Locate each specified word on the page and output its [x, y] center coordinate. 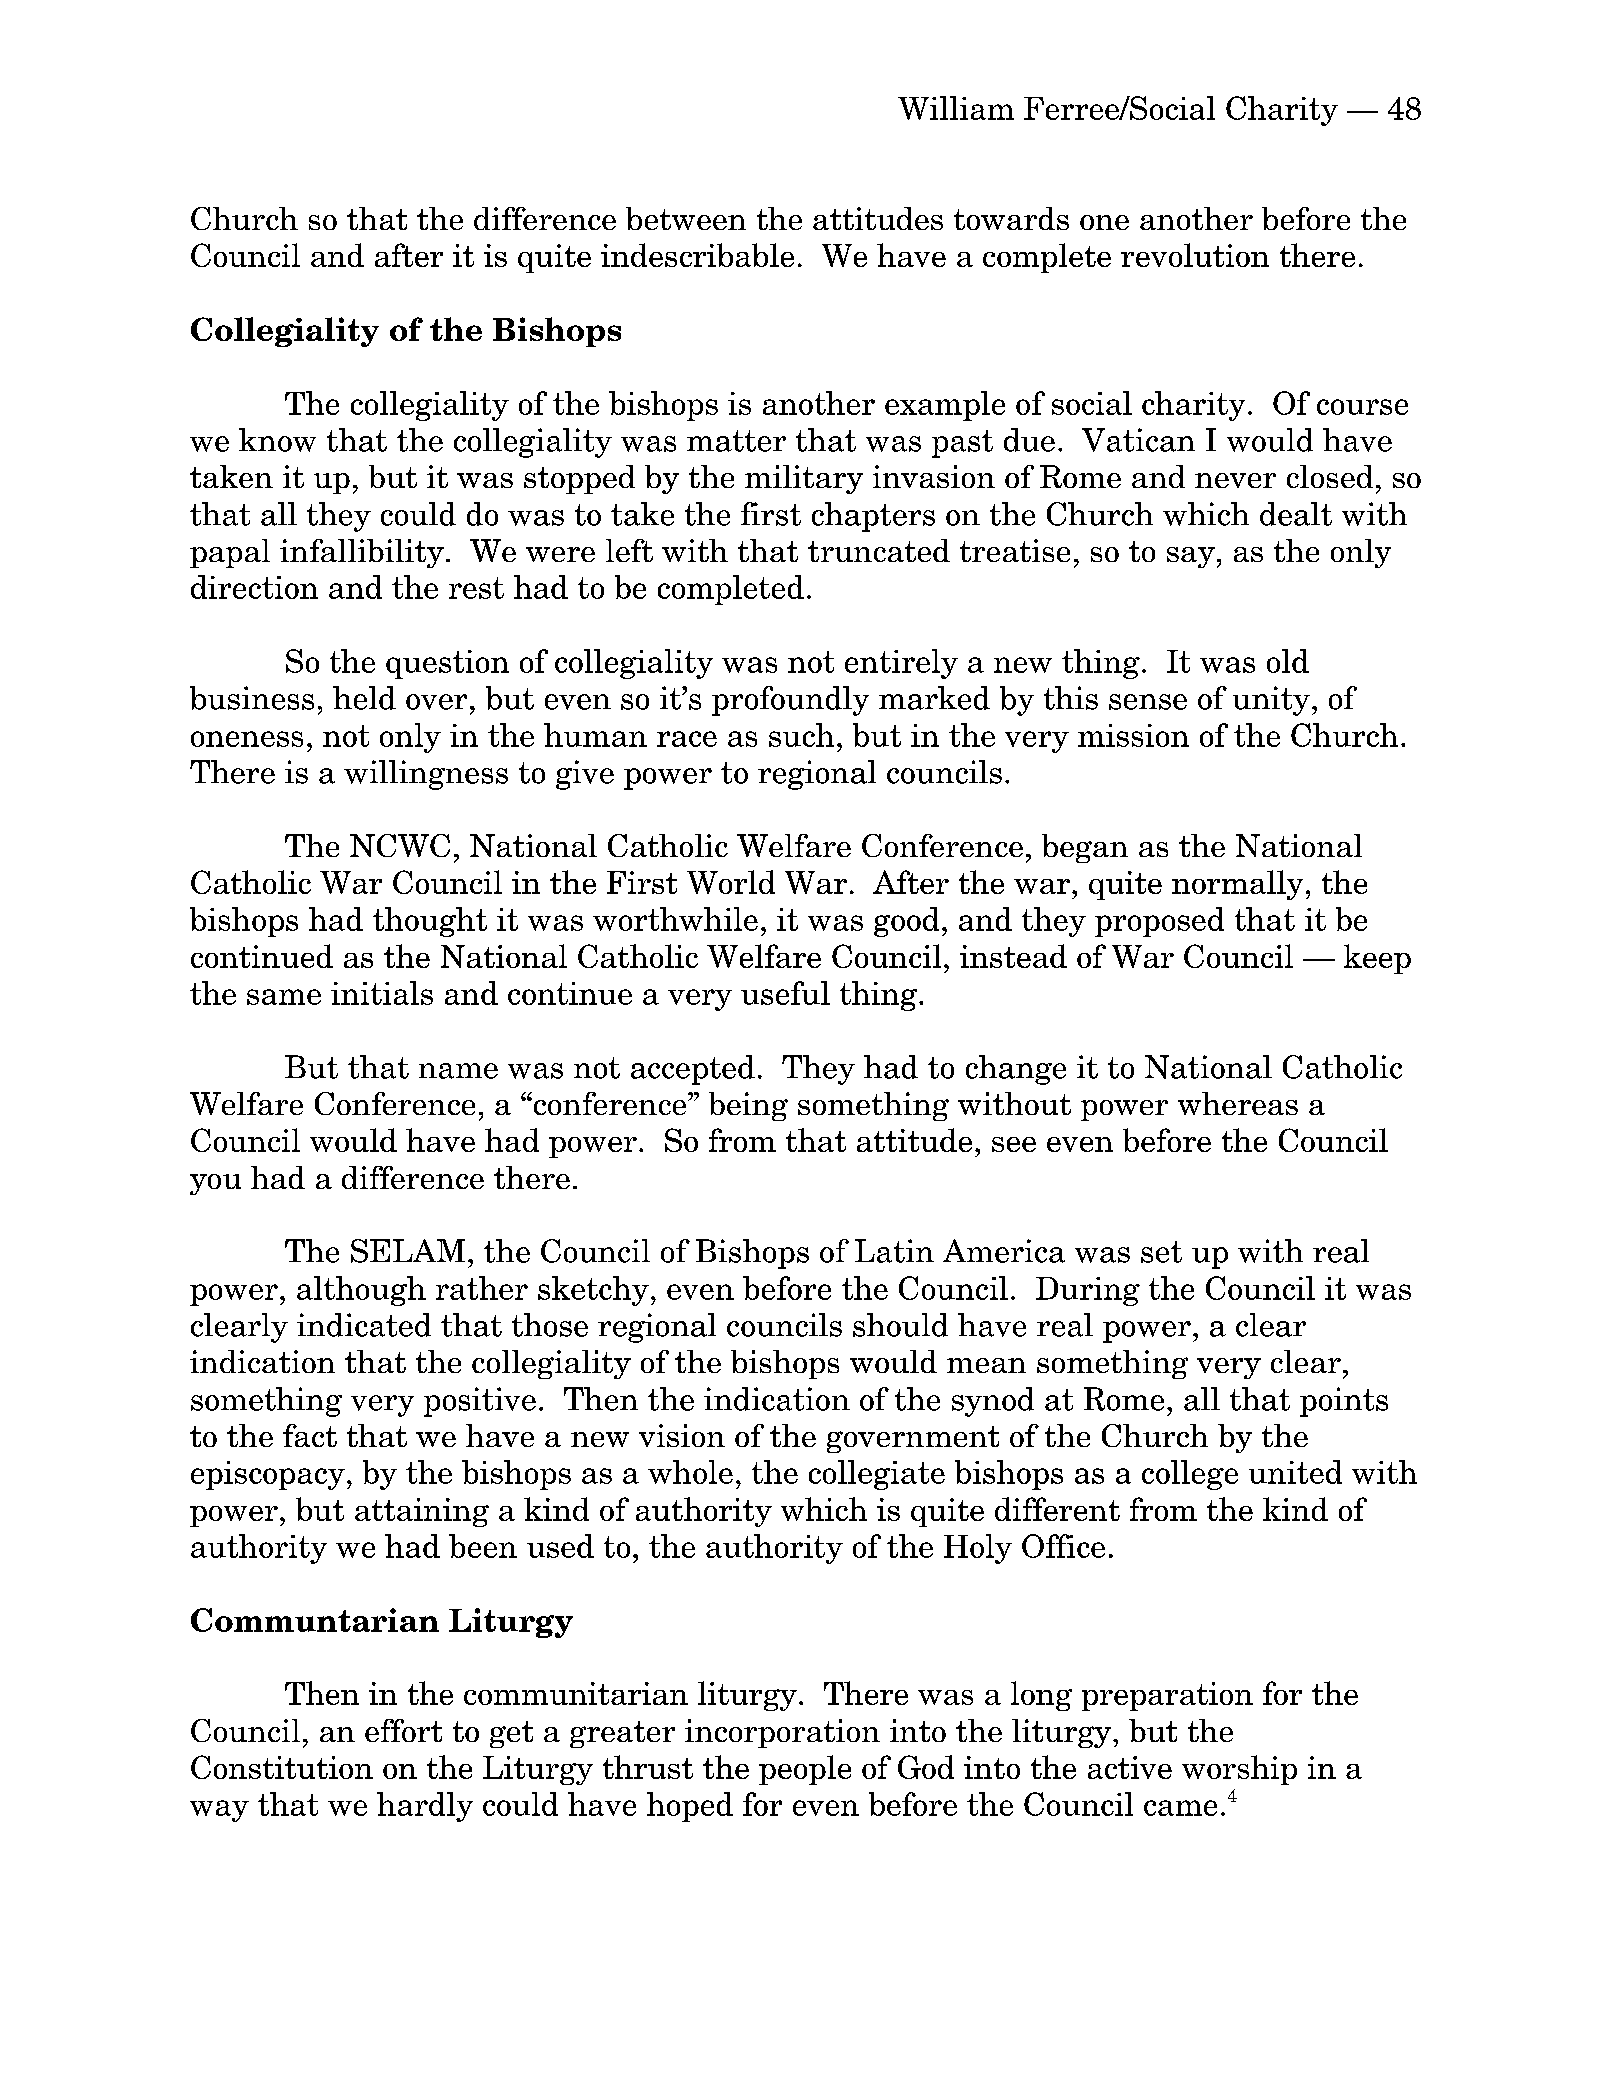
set [1161, 1252]
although [361, 1291]
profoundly [790, 701]
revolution [1195, 255]
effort [403, 1730]
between [686, 218]
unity [1271, 701]
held [364, 698]
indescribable [697, 255]
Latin [894, 1251]
